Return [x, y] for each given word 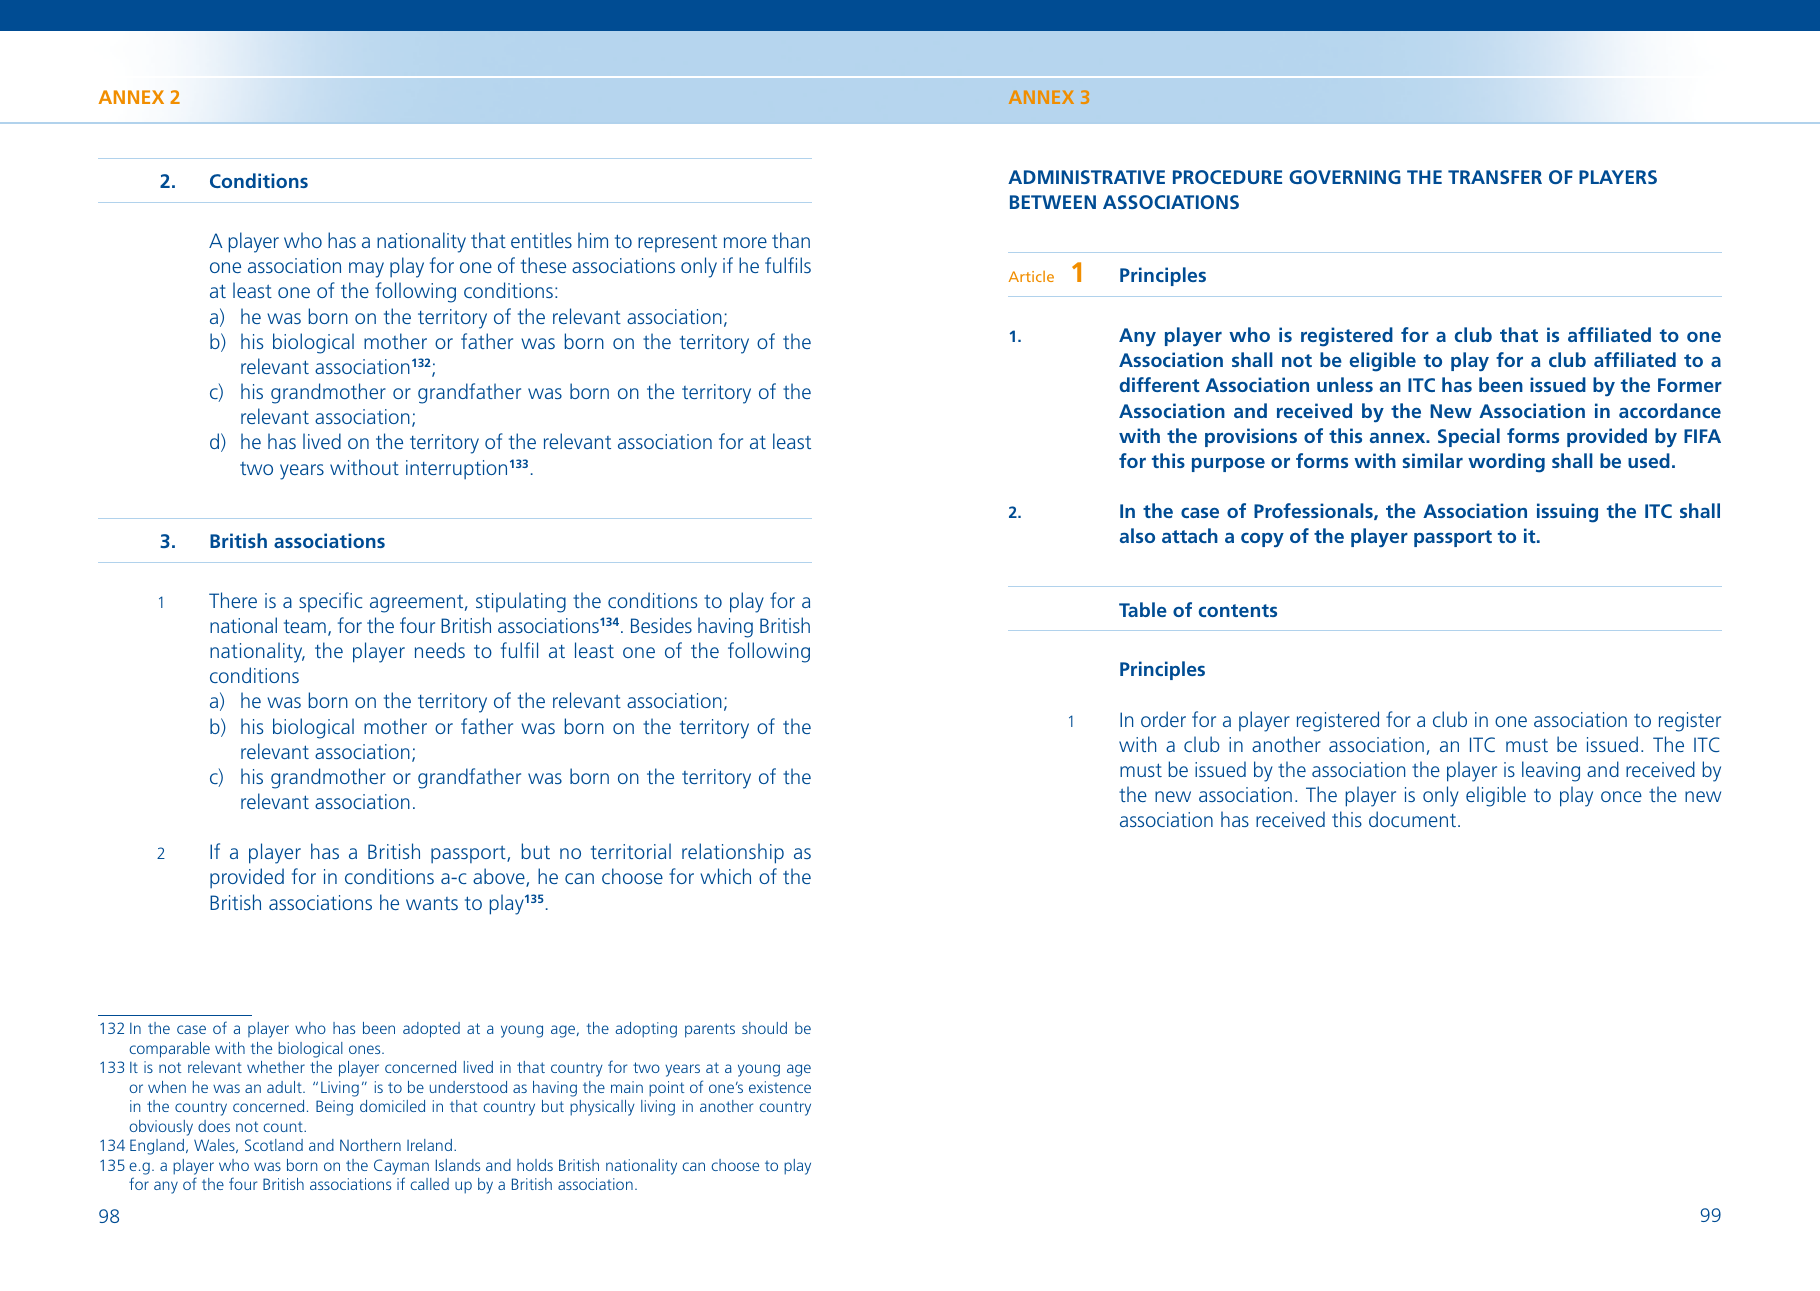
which [725, 876]
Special [1469, 437]
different [1160, 384]
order [1163, 719]
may [366, 270]
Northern [370, 1145]
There [233, 600]
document [1414, 819]
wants [432, 903]
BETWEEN [1053, 202]
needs [440, 650]
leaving [1551, 771]
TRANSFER [1495, 177]
